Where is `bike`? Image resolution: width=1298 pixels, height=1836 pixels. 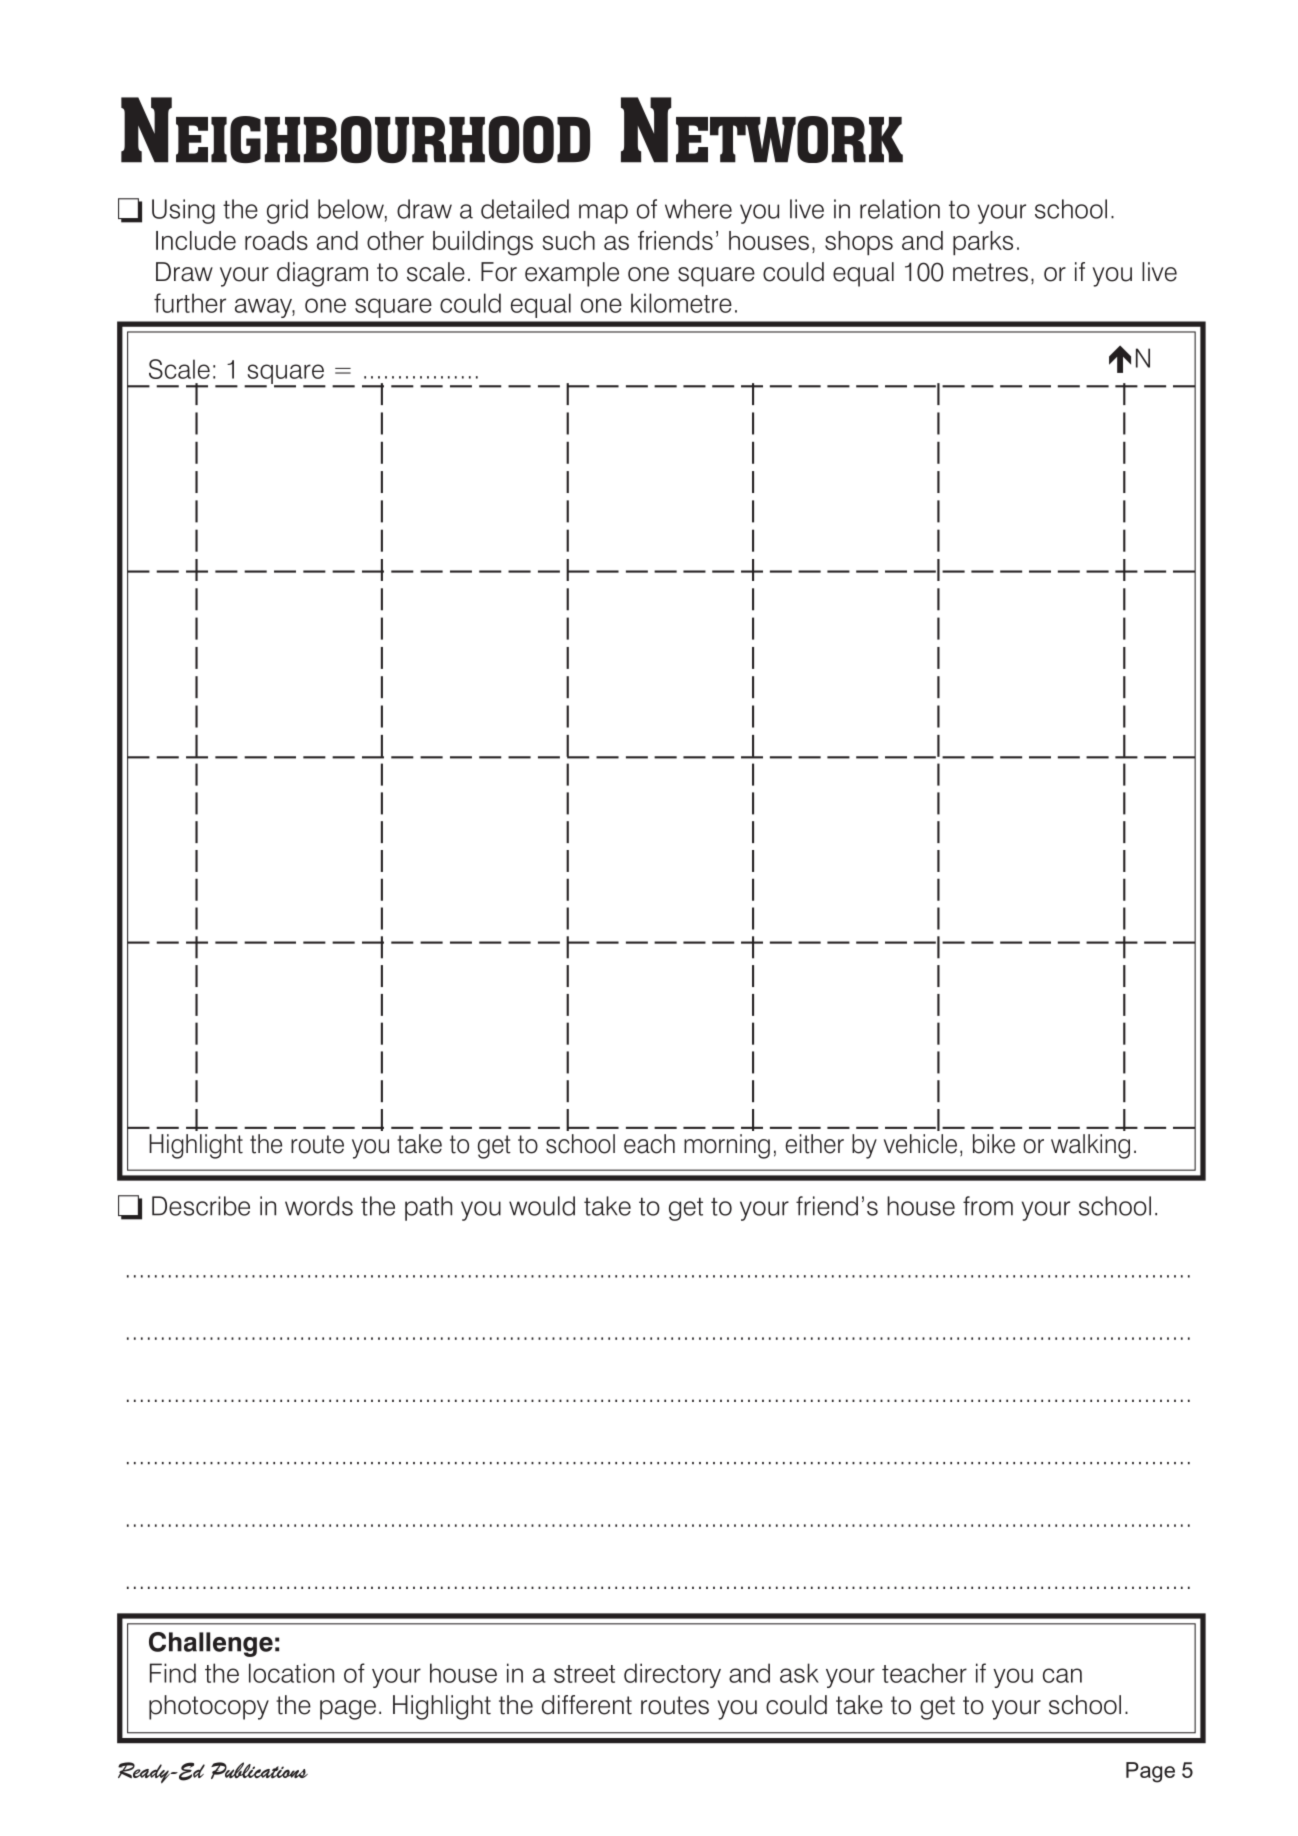
bike is located at coordinates (994, 1144).
